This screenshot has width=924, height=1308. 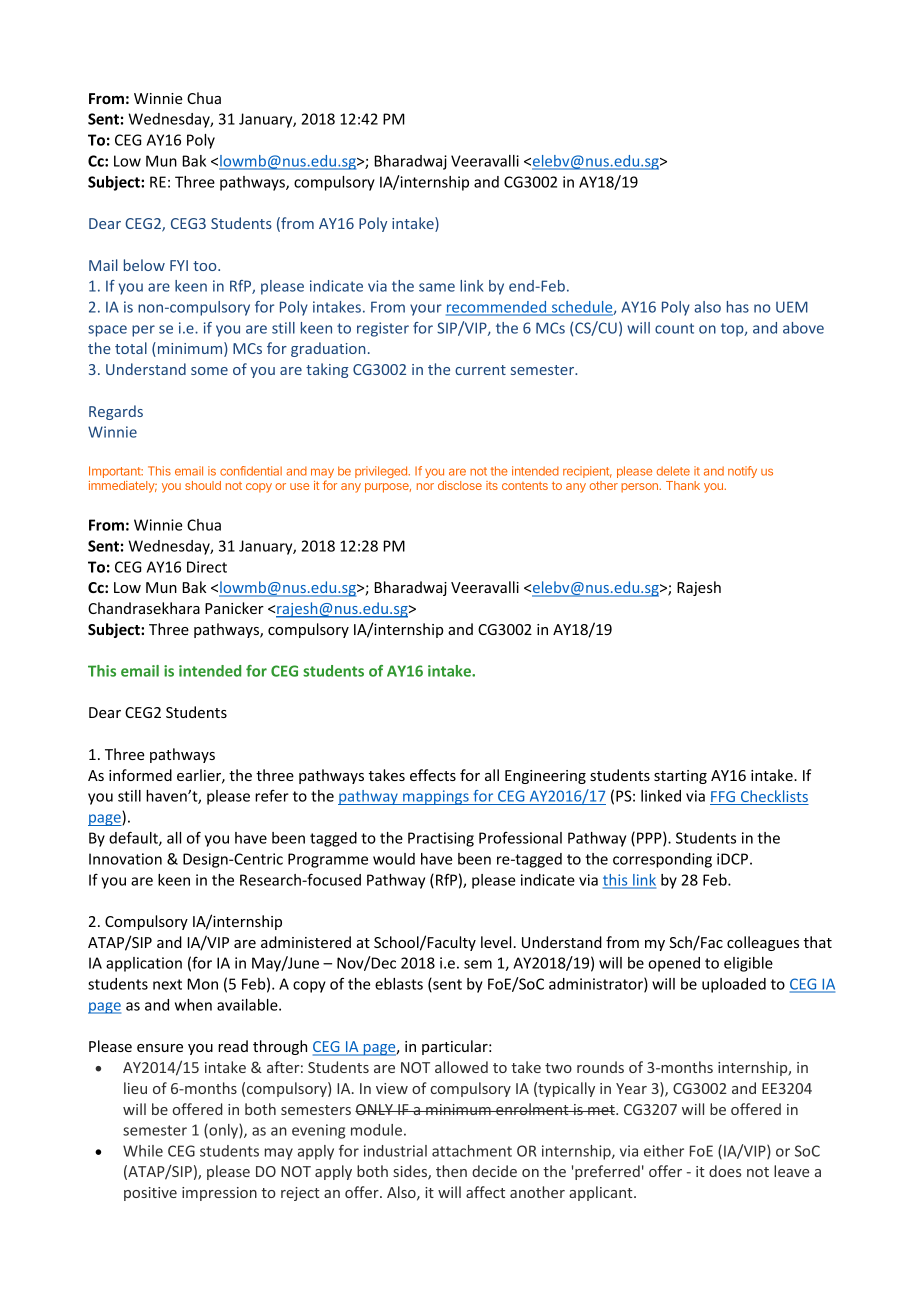 What do you see at coordinates (219, 1194) in the screenshot?
I see `impression` at bounding box center [219, 1194].
